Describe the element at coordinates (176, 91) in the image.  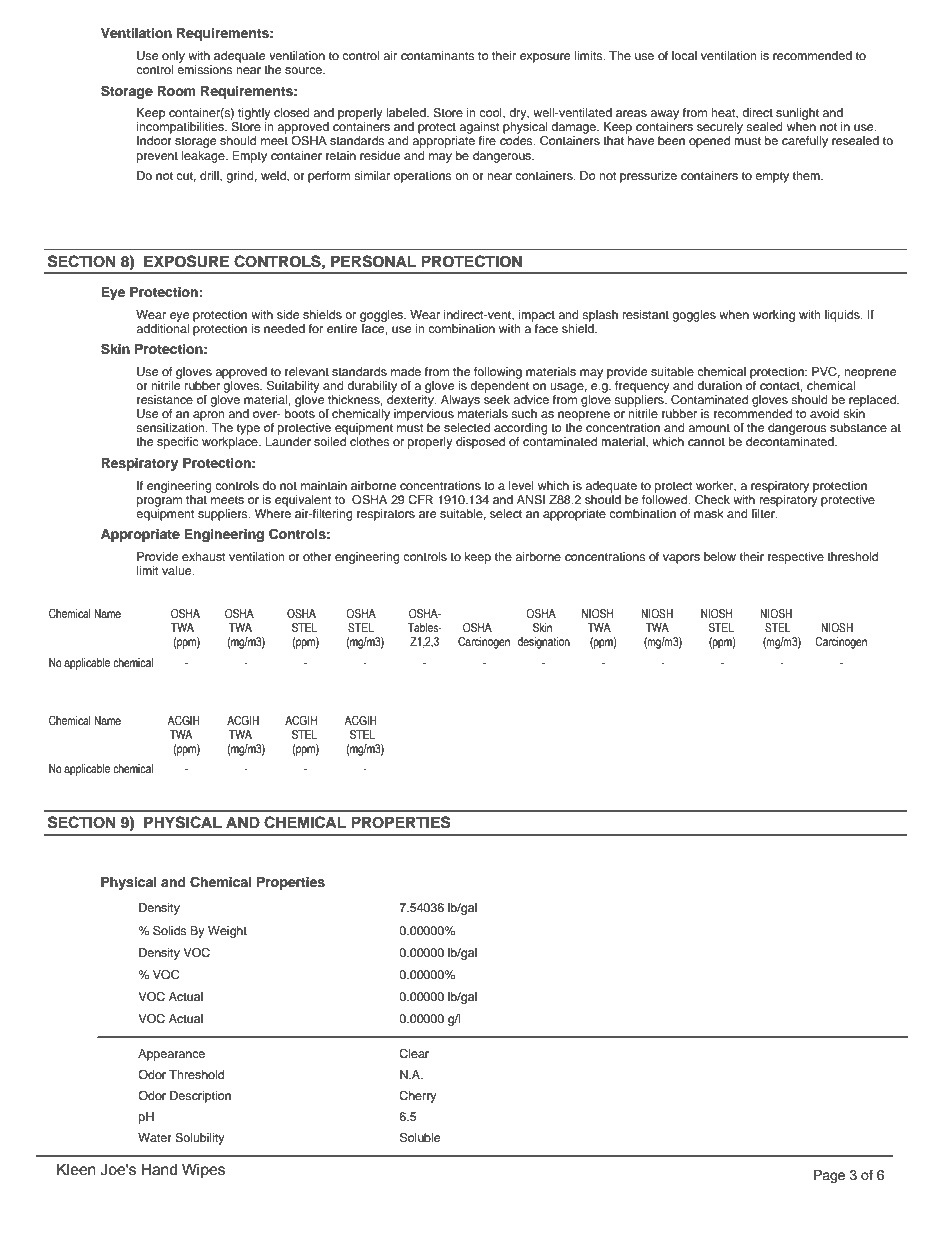
I see `Room` at that location.
